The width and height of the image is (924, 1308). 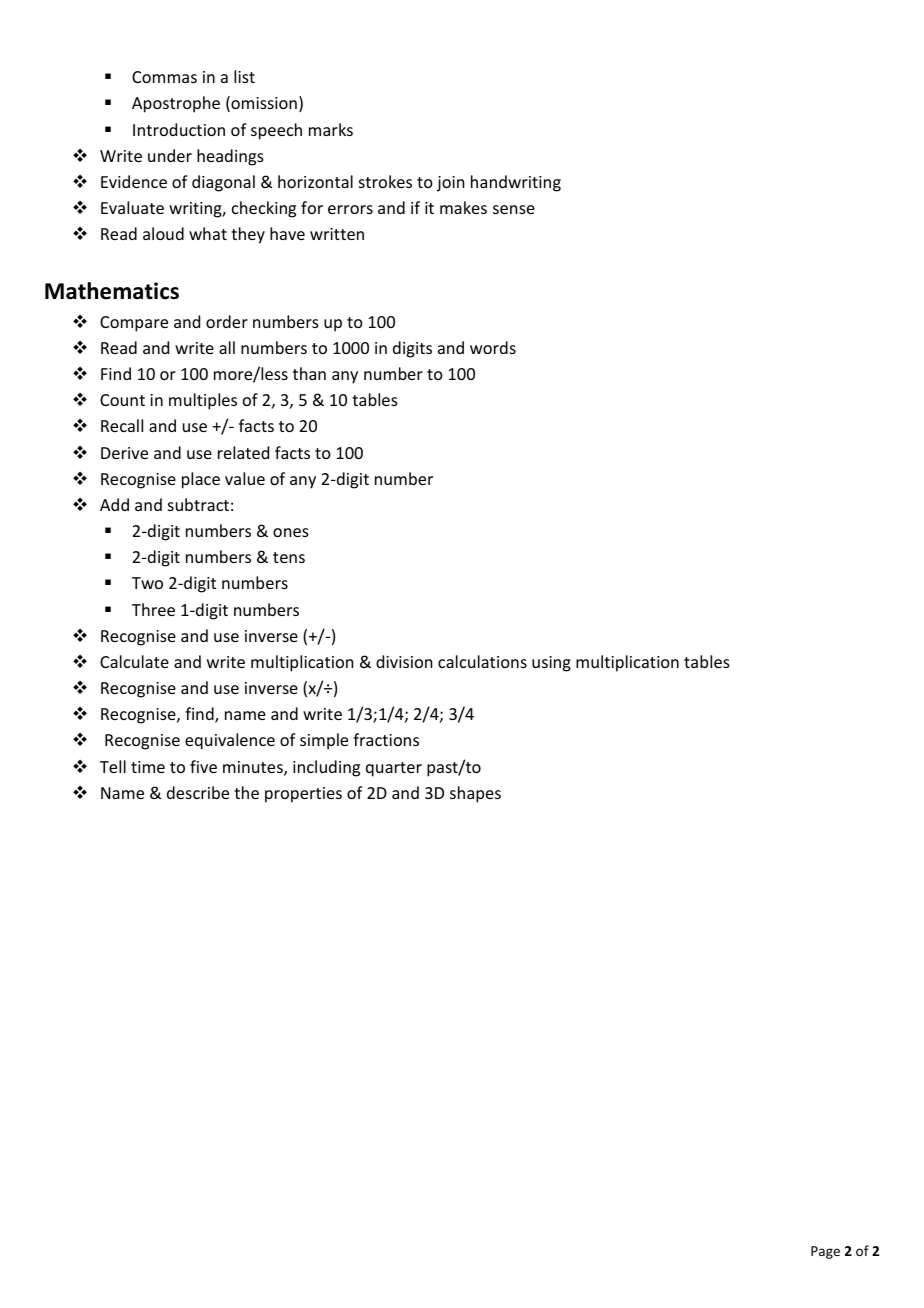 I want to click on makes, so click(x=463, y=207).
